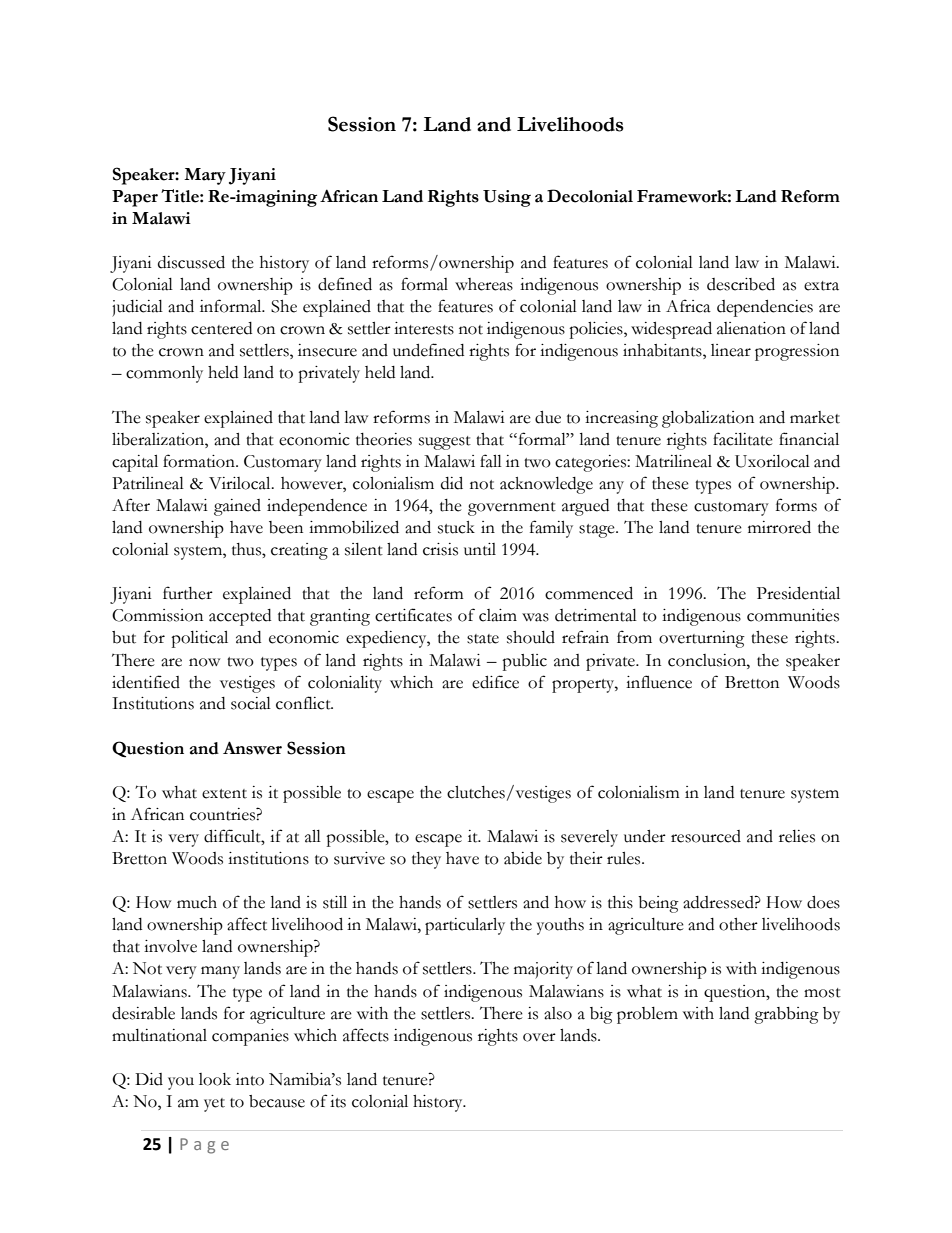 This document has height=1233, width=952. Describe the element at coordinates (456, 527) in the document. I see `stuck` at that location.
